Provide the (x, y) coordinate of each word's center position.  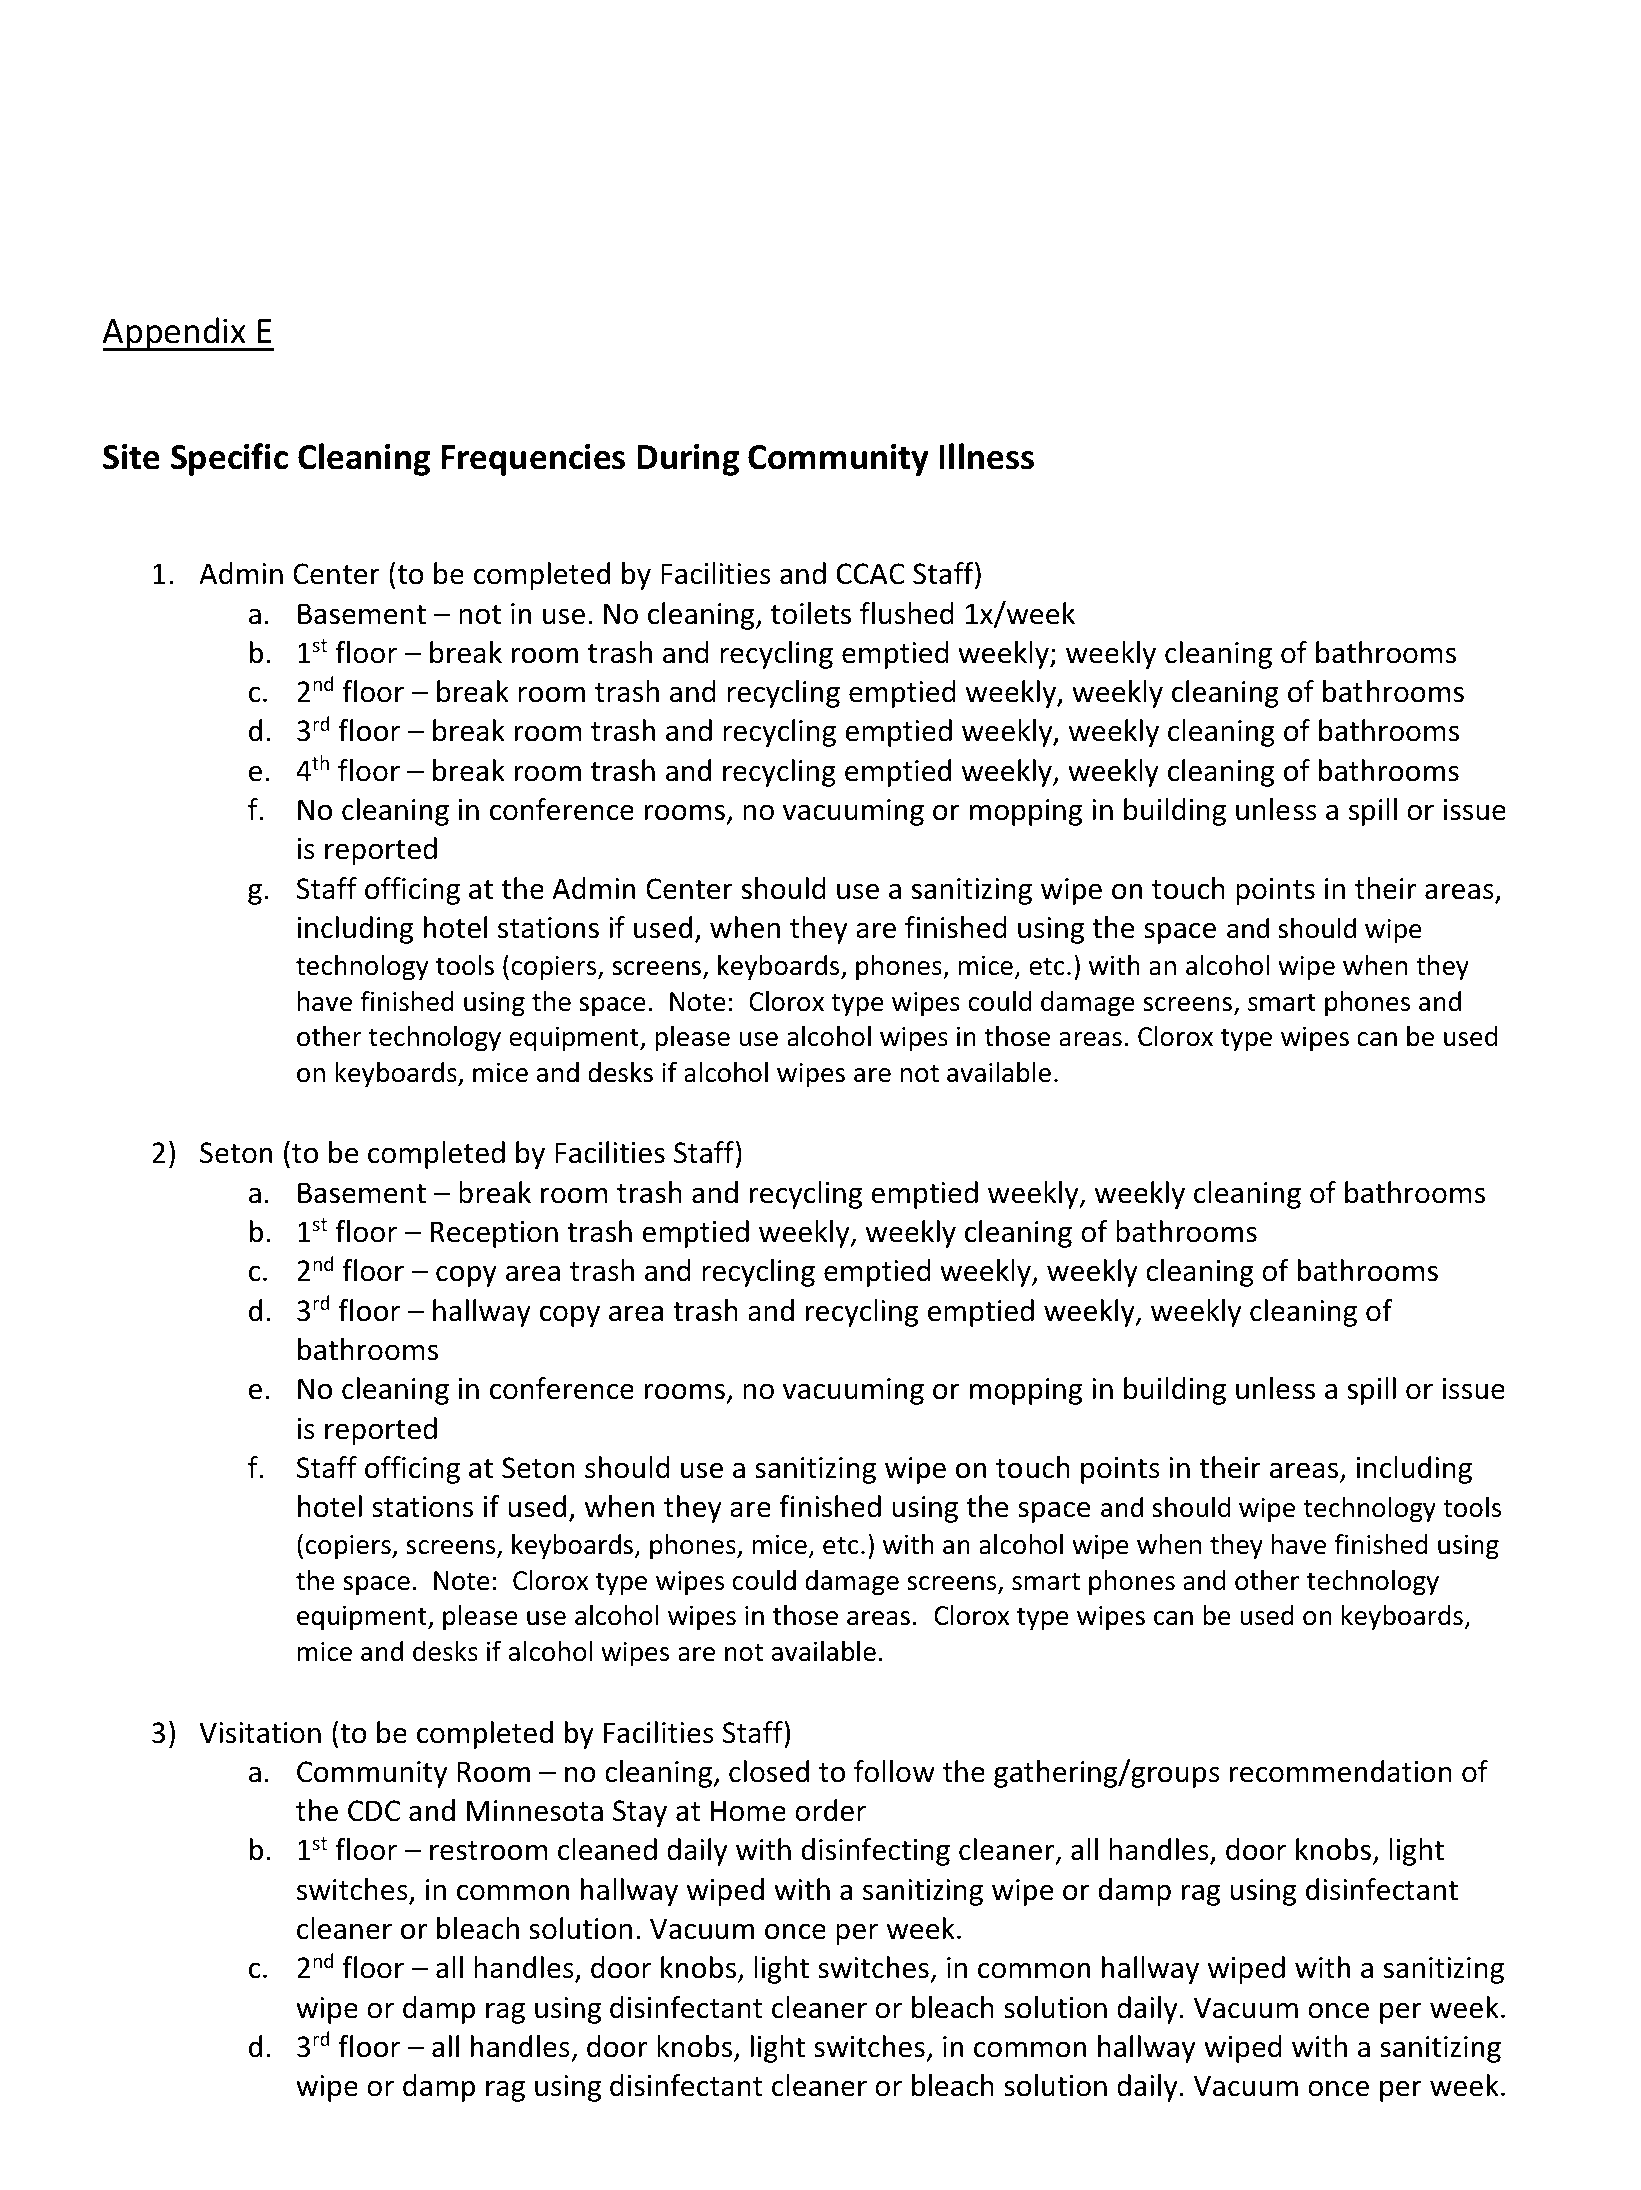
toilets (811, 613)
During (688, 460)
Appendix (175, 334)
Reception (494, 1234)
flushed (907, 613)
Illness (986, 456)
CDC (374, 1811)
